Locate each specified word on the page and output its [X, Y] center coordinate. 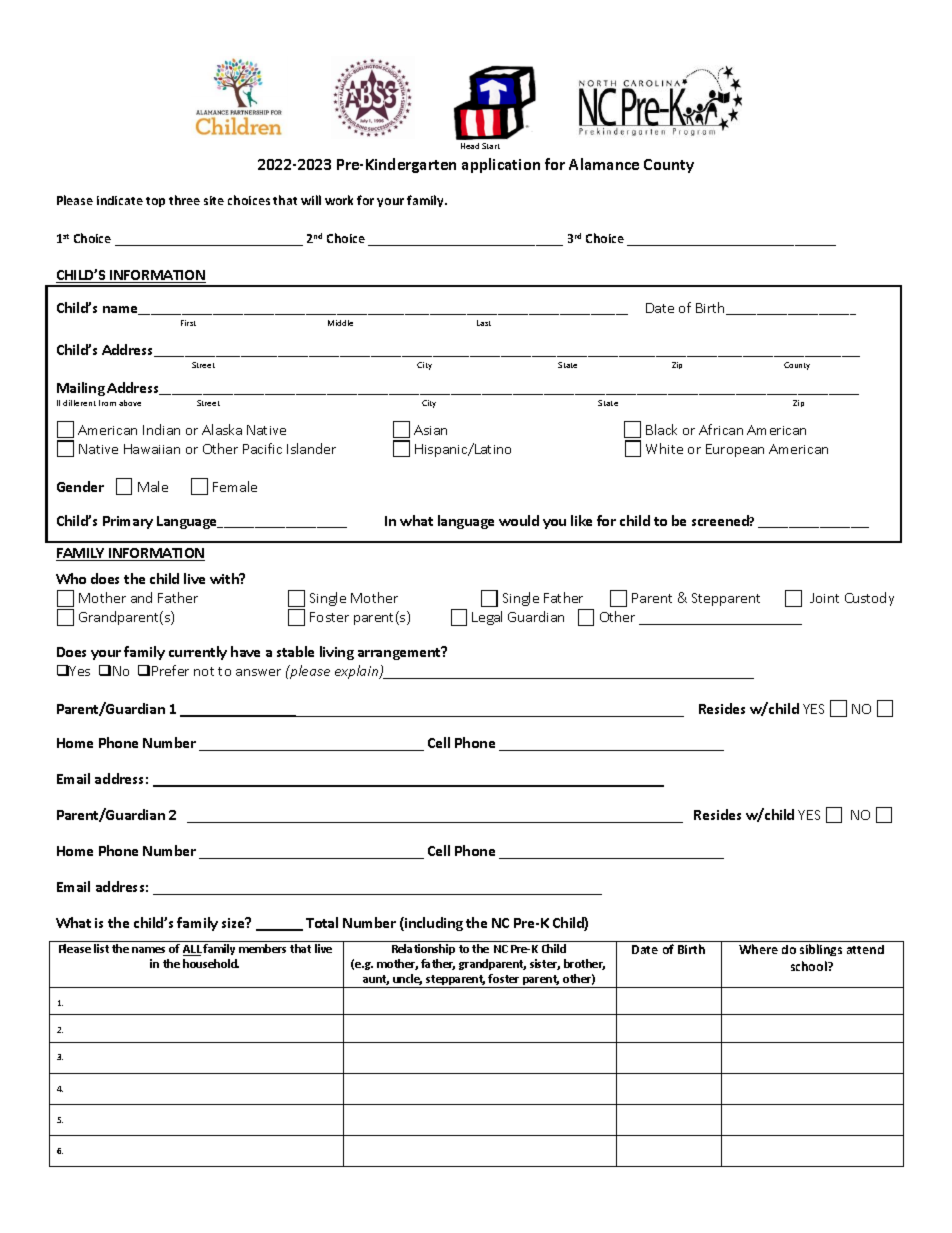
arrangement [400, 653]
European [735, 450]
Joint [824, 598]
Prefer [170, 670]
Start [491, 146]
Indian [161, 429]
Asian [430, 430]
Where [758, 949]
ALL [192, 950]
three [184, 200]
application [501, 165]
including [433, 924]
